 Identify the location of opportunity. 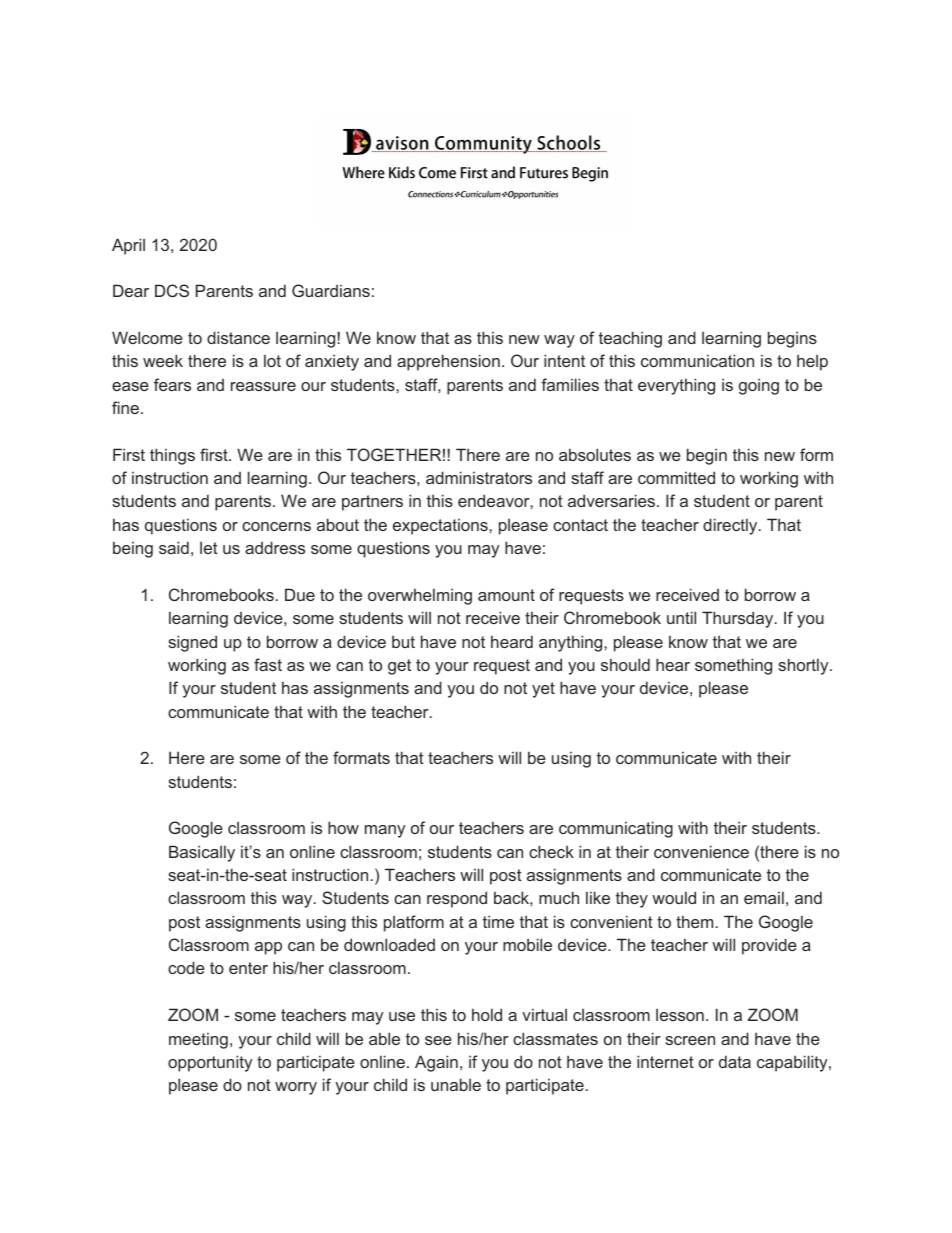
(210, 1063).
